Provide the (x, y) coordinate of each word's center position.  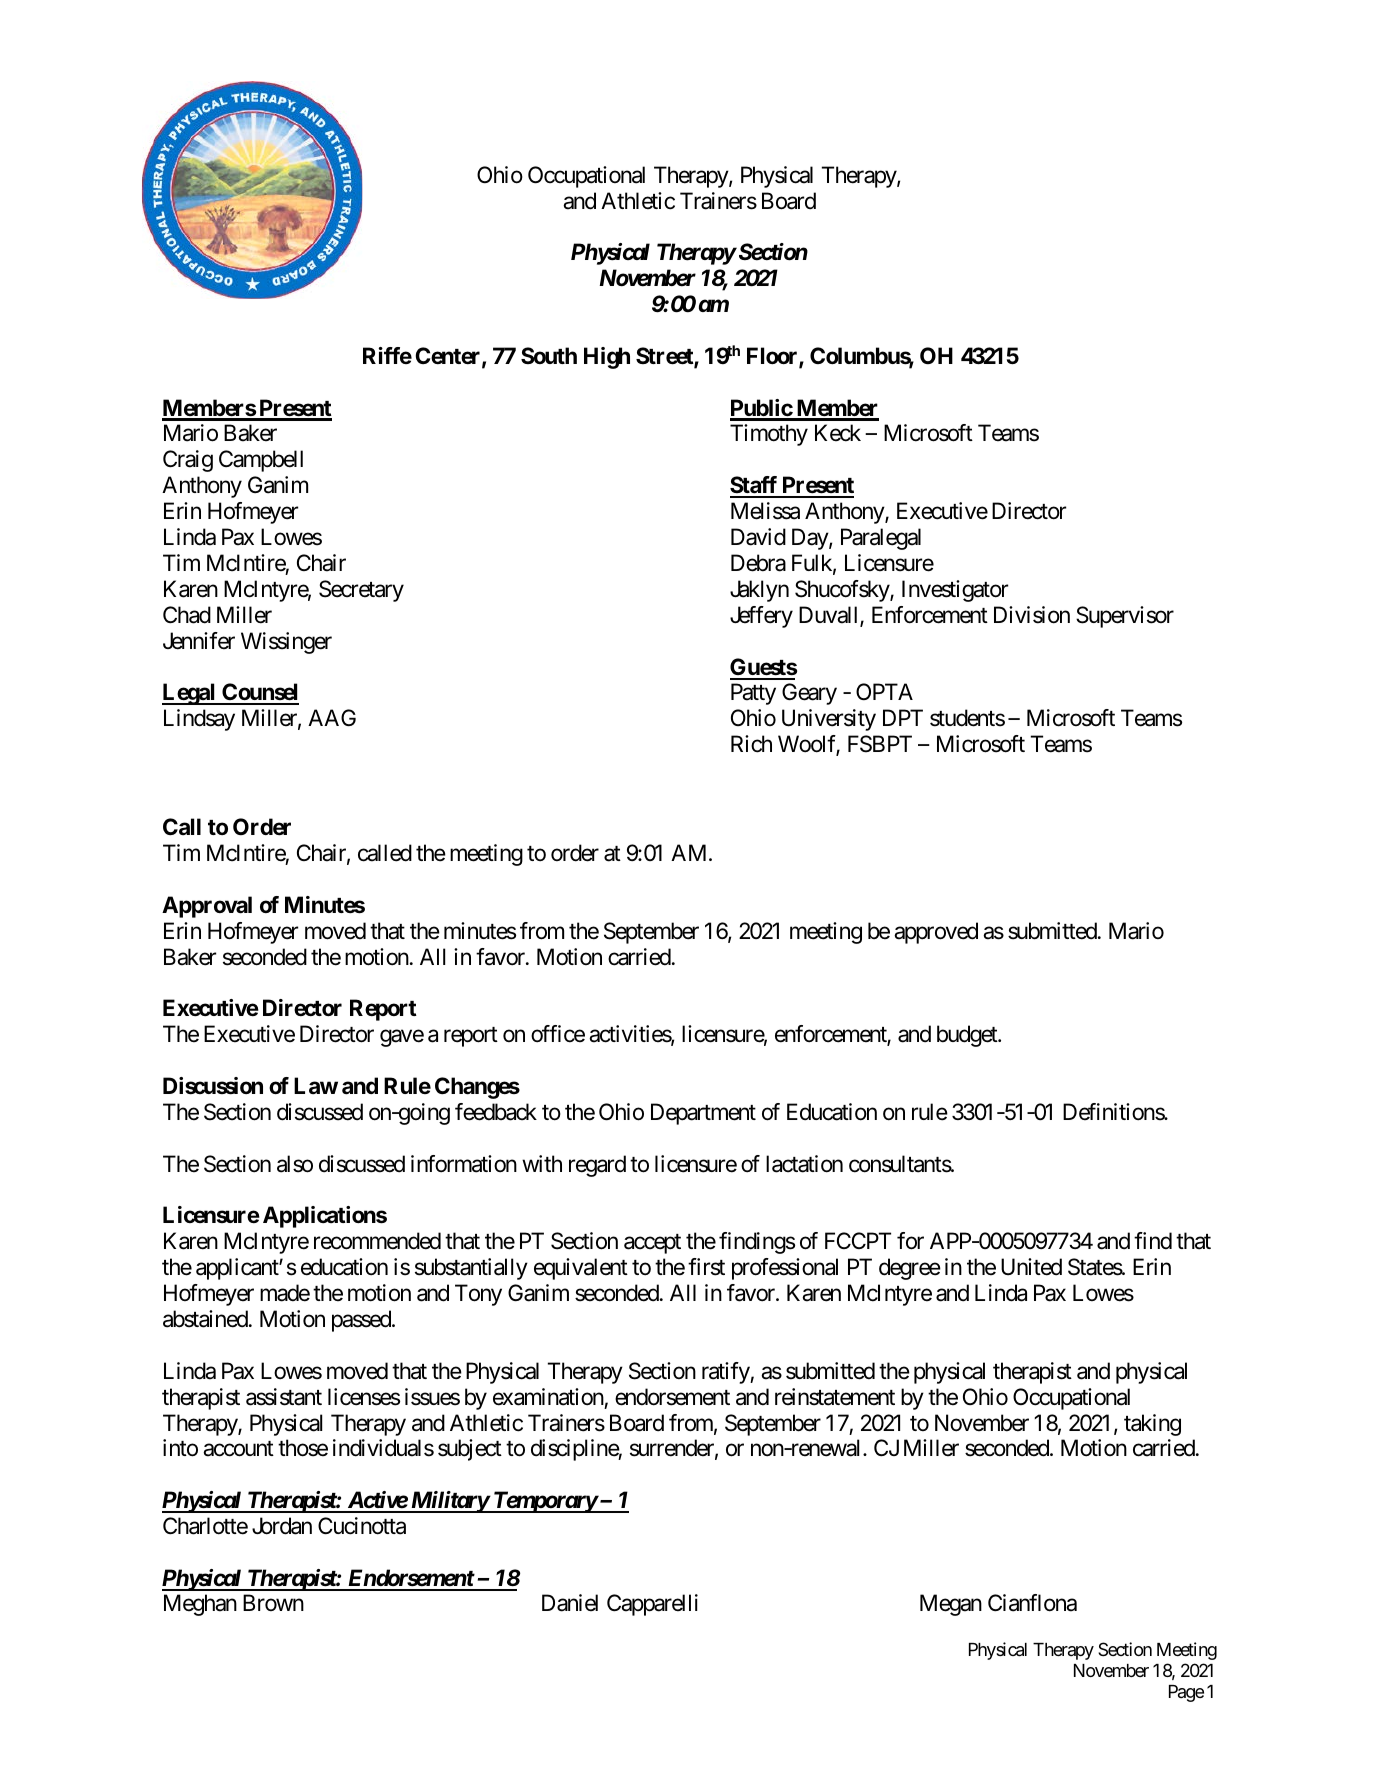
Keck (838, 433)
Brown (273, 1603)
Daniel (570, 1603)
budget (968, 1036)
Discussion (213, 1086)
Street (665, 357)
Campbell (261, 461)
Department (703, 1114)
